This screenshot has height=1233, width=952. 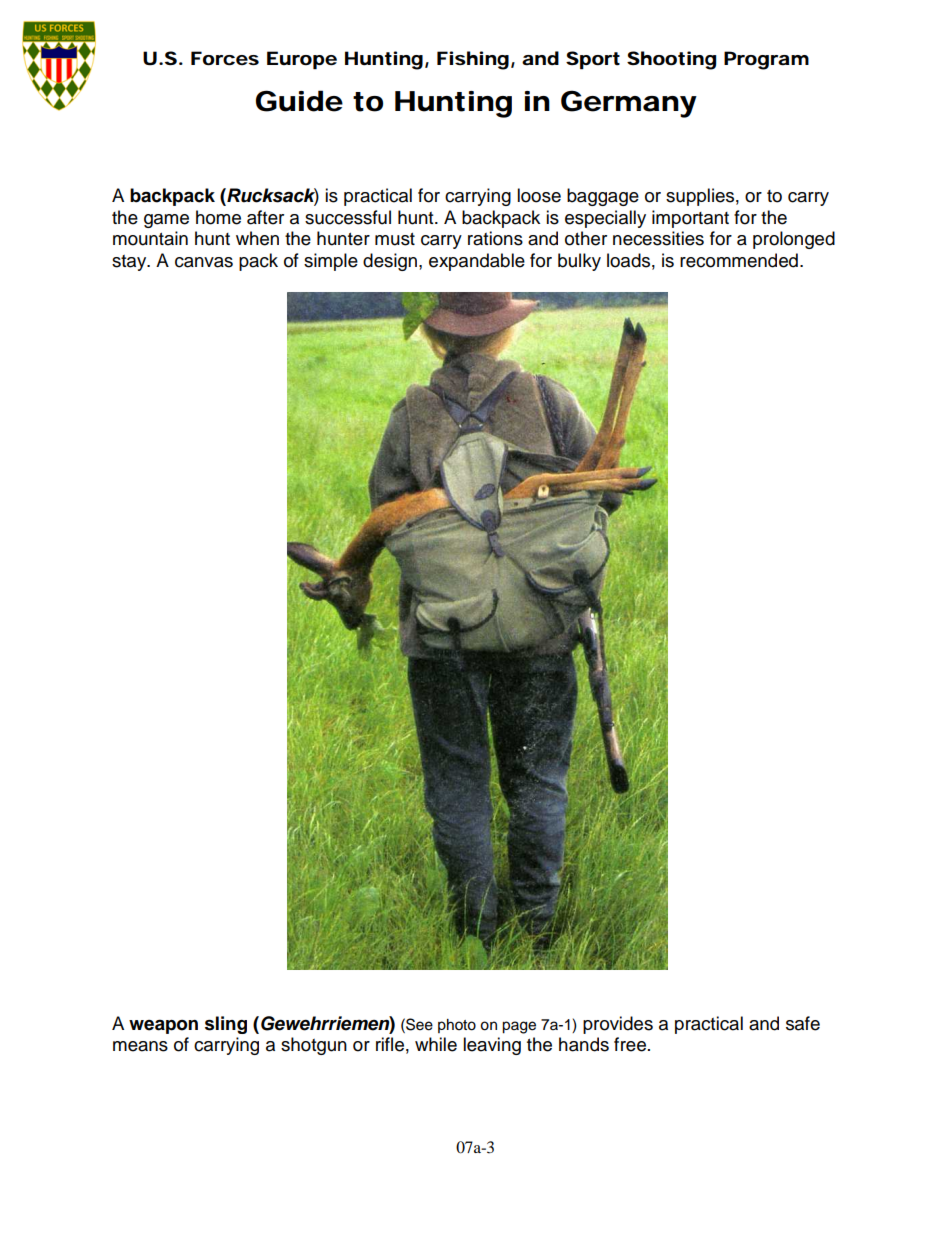 What do you see at coordinates (163, 1026) in the screenshot?
I see `weapon` at bounding box center [163, 1026].
